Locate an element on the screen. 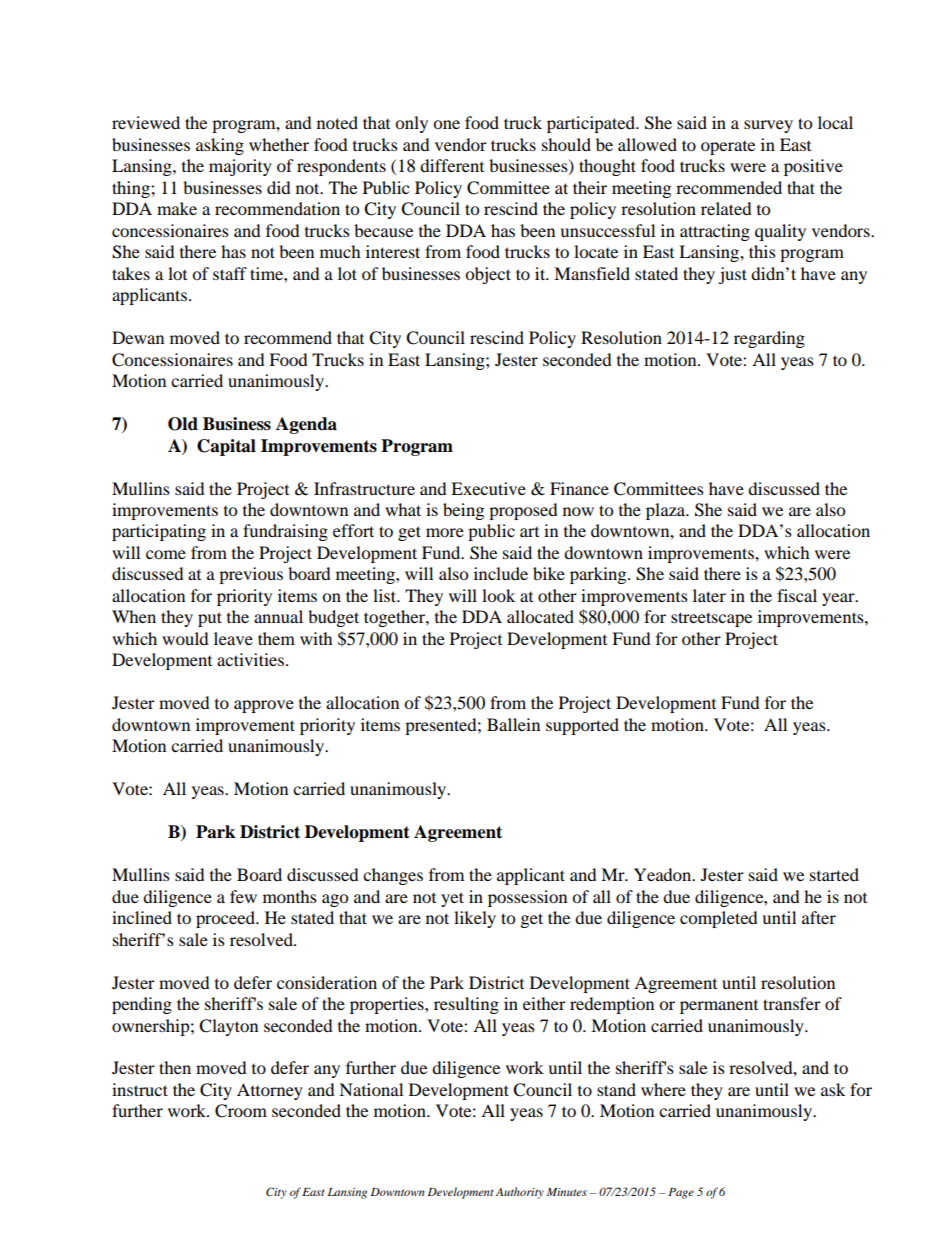  Old is located at coordinates (183, 424).
